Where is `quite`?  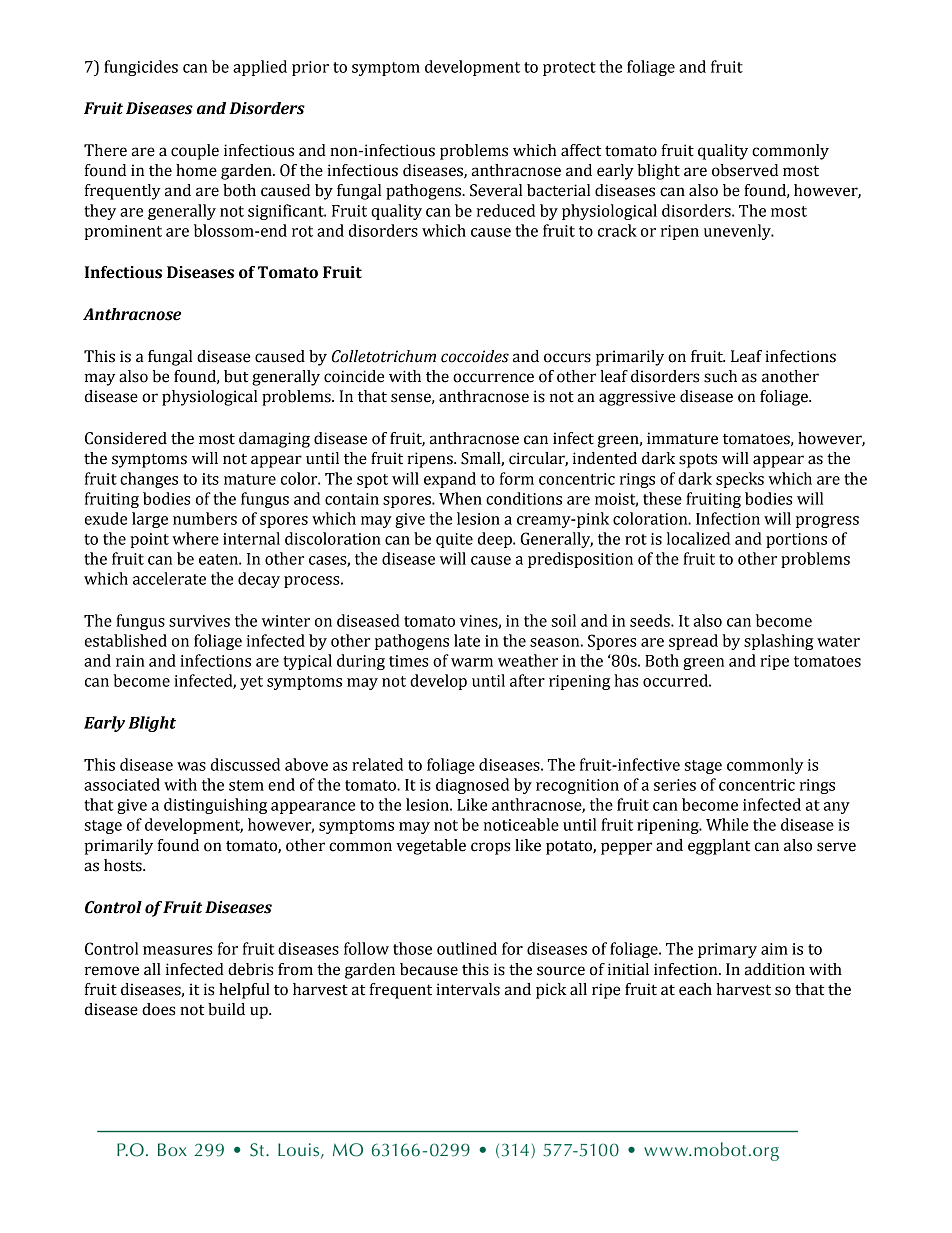 quite is located at coordinates (454, 540).
